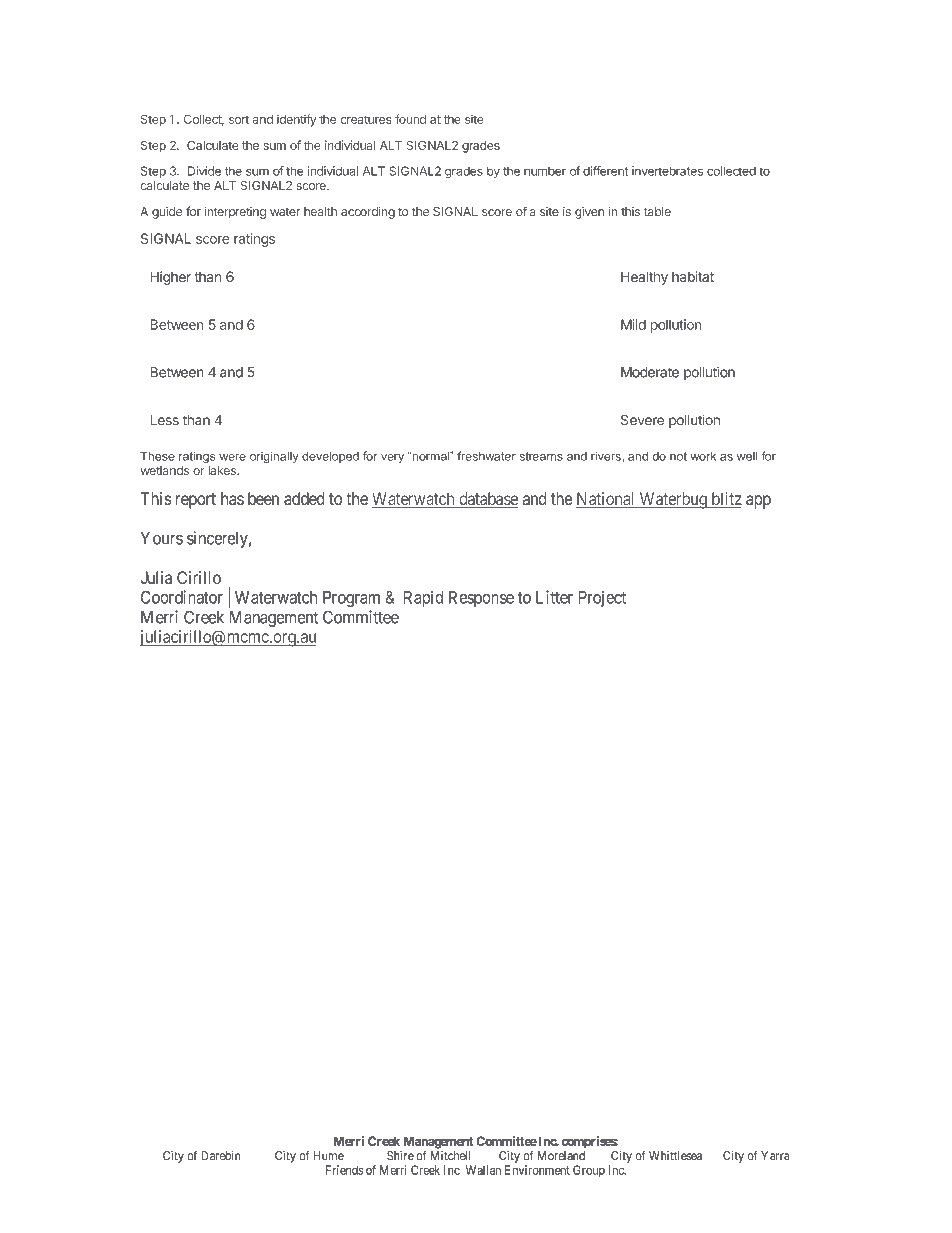 Image resolution: width=952 pixels, height=1233 pixels. What do you see at coordinates (232, 457) in the screenshot?
I see `were` at bounding box center [232, 457].
